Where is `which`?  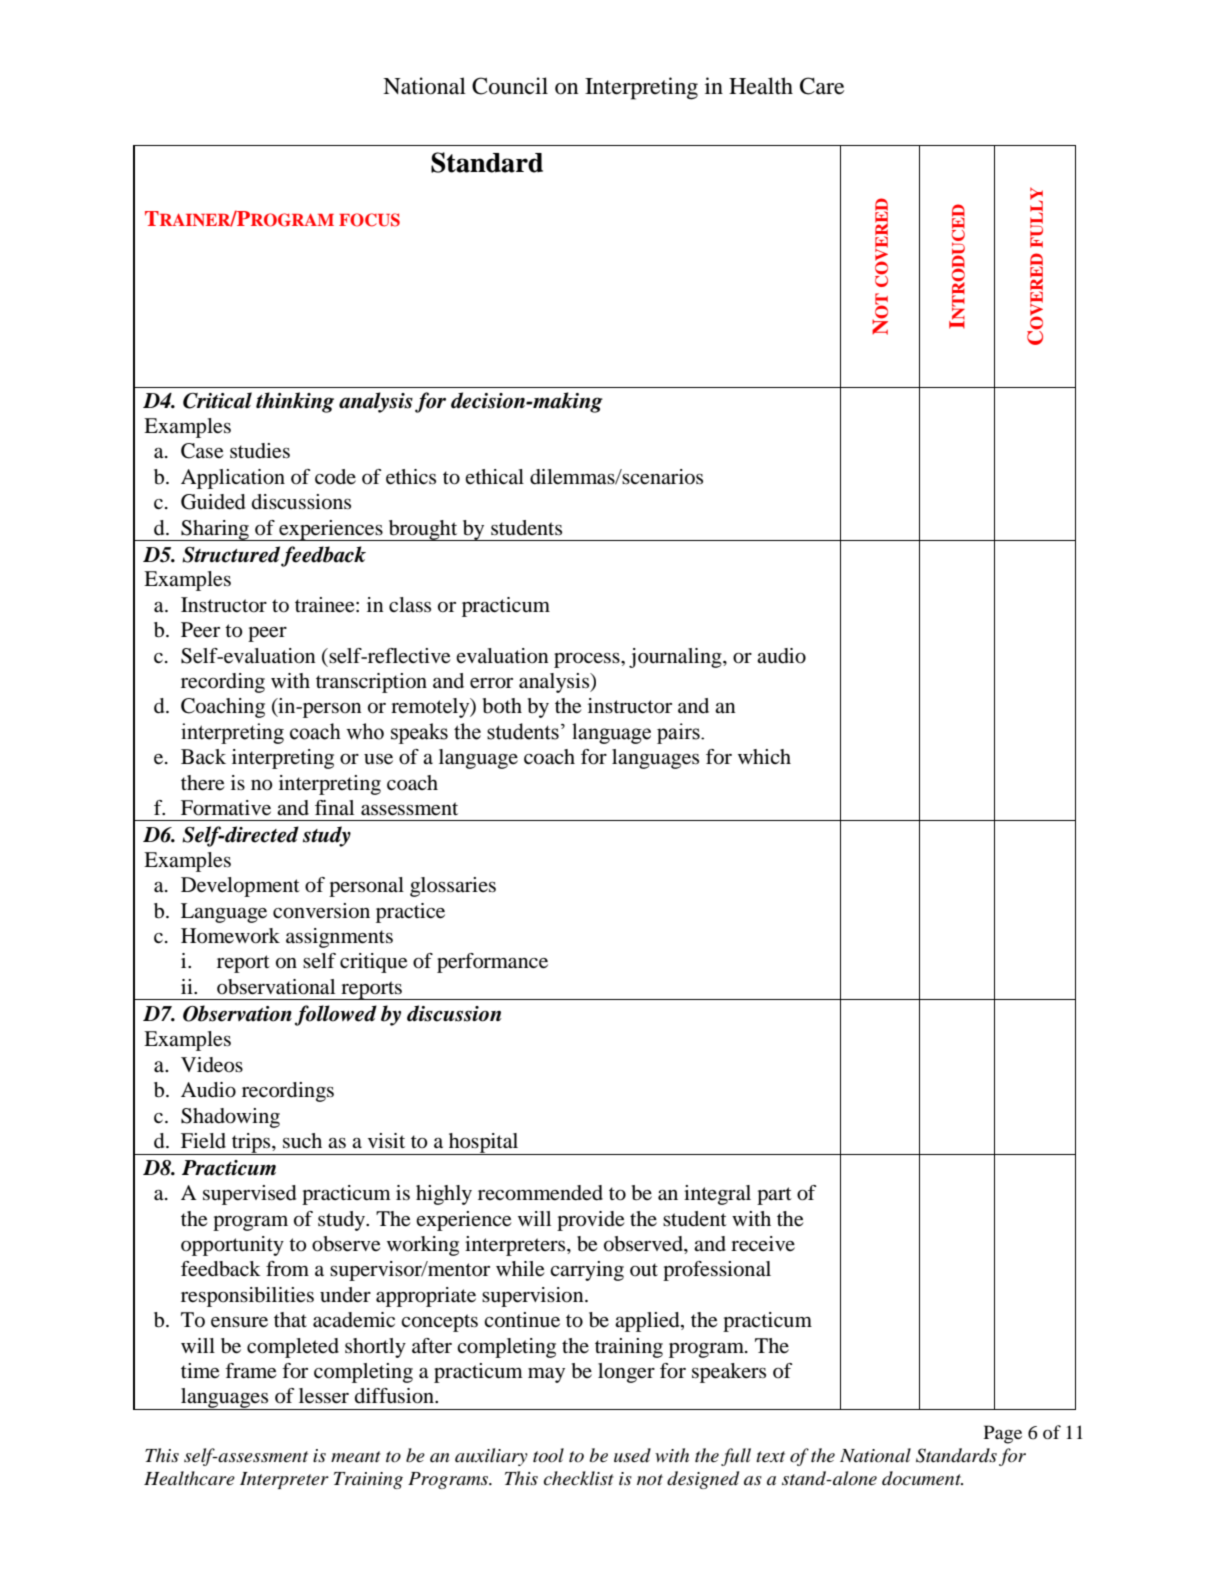
which is located at coordinates (764, 756).
